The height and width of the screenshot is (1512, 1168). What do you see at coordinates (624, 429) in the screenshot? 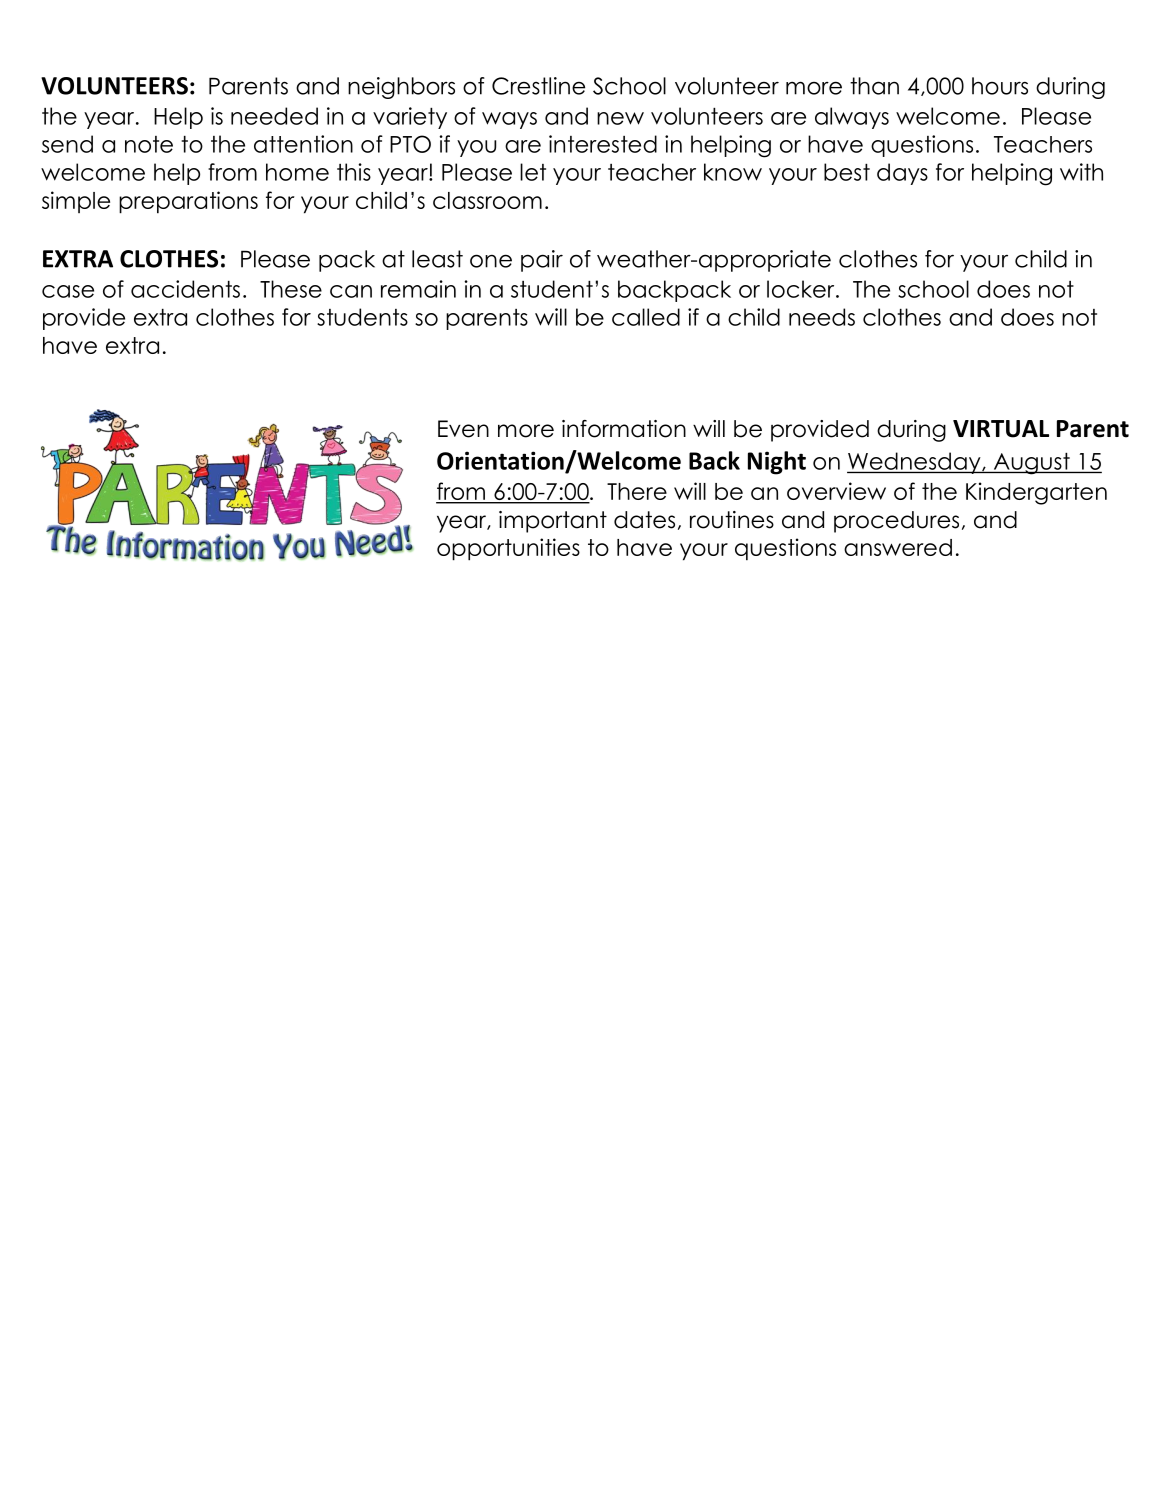
I see `information` at bounding box center [624, 429].
